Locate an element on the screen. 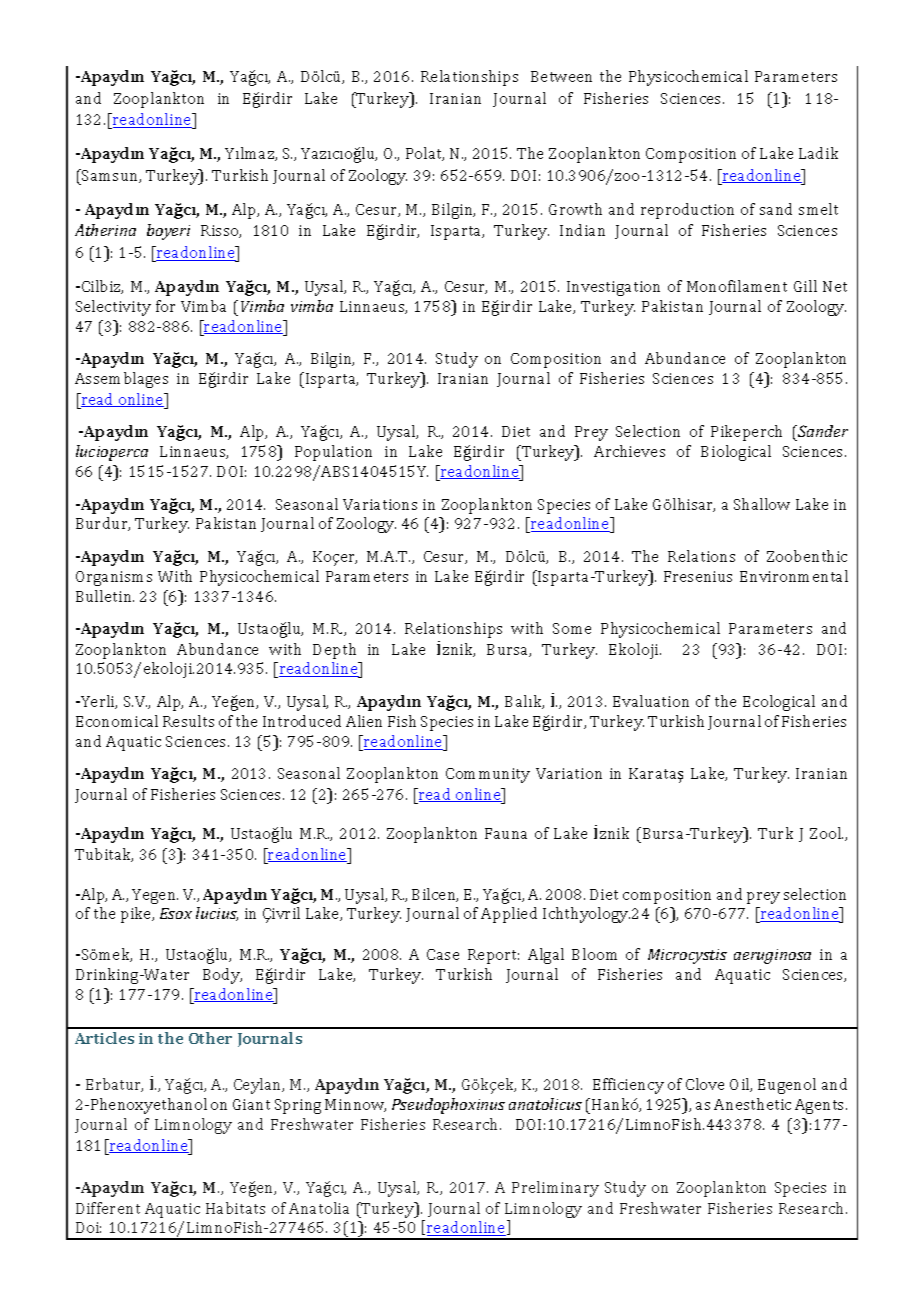 The width and height of the screenshot is (924, 1307). for is located at coordinates (165, 306).
